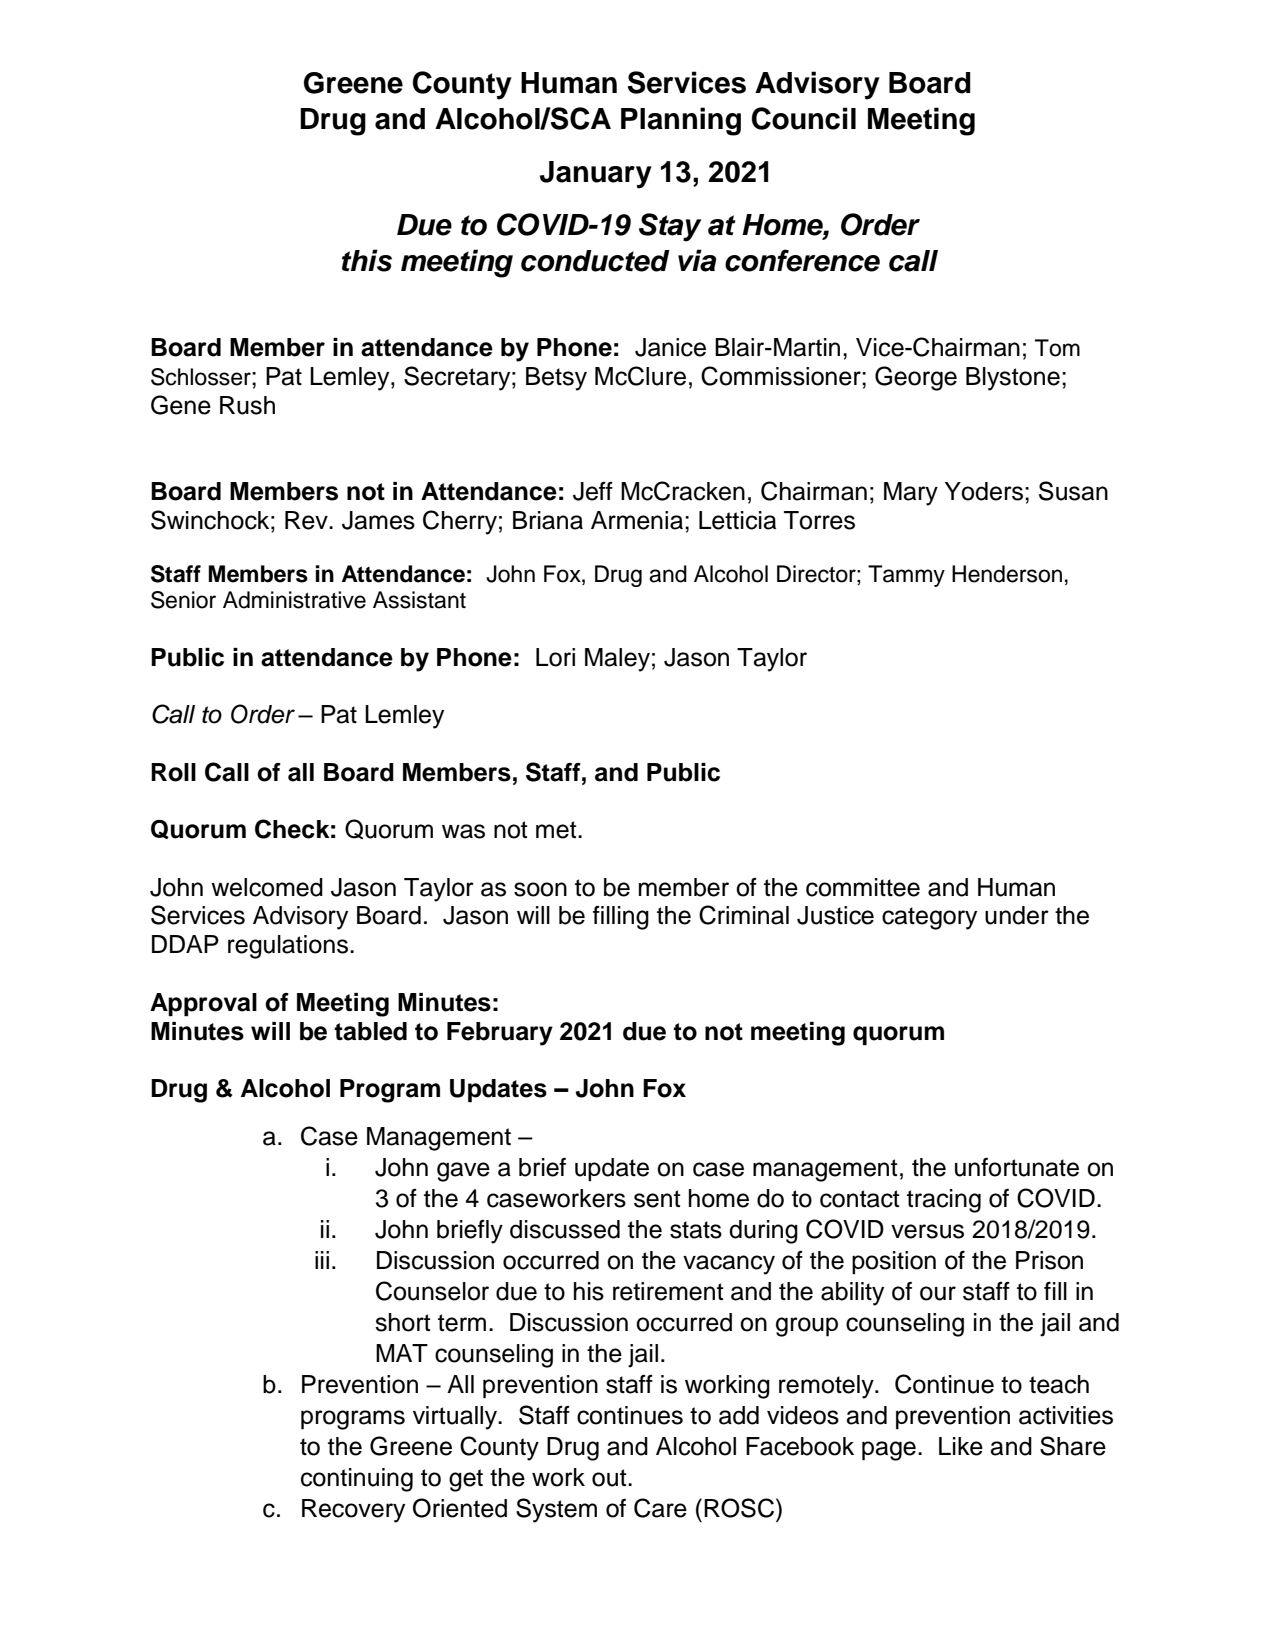  What do you see at coordinates (610, 1478) in the screenshot?
I see `out` at bounding box center [610, 1478].
